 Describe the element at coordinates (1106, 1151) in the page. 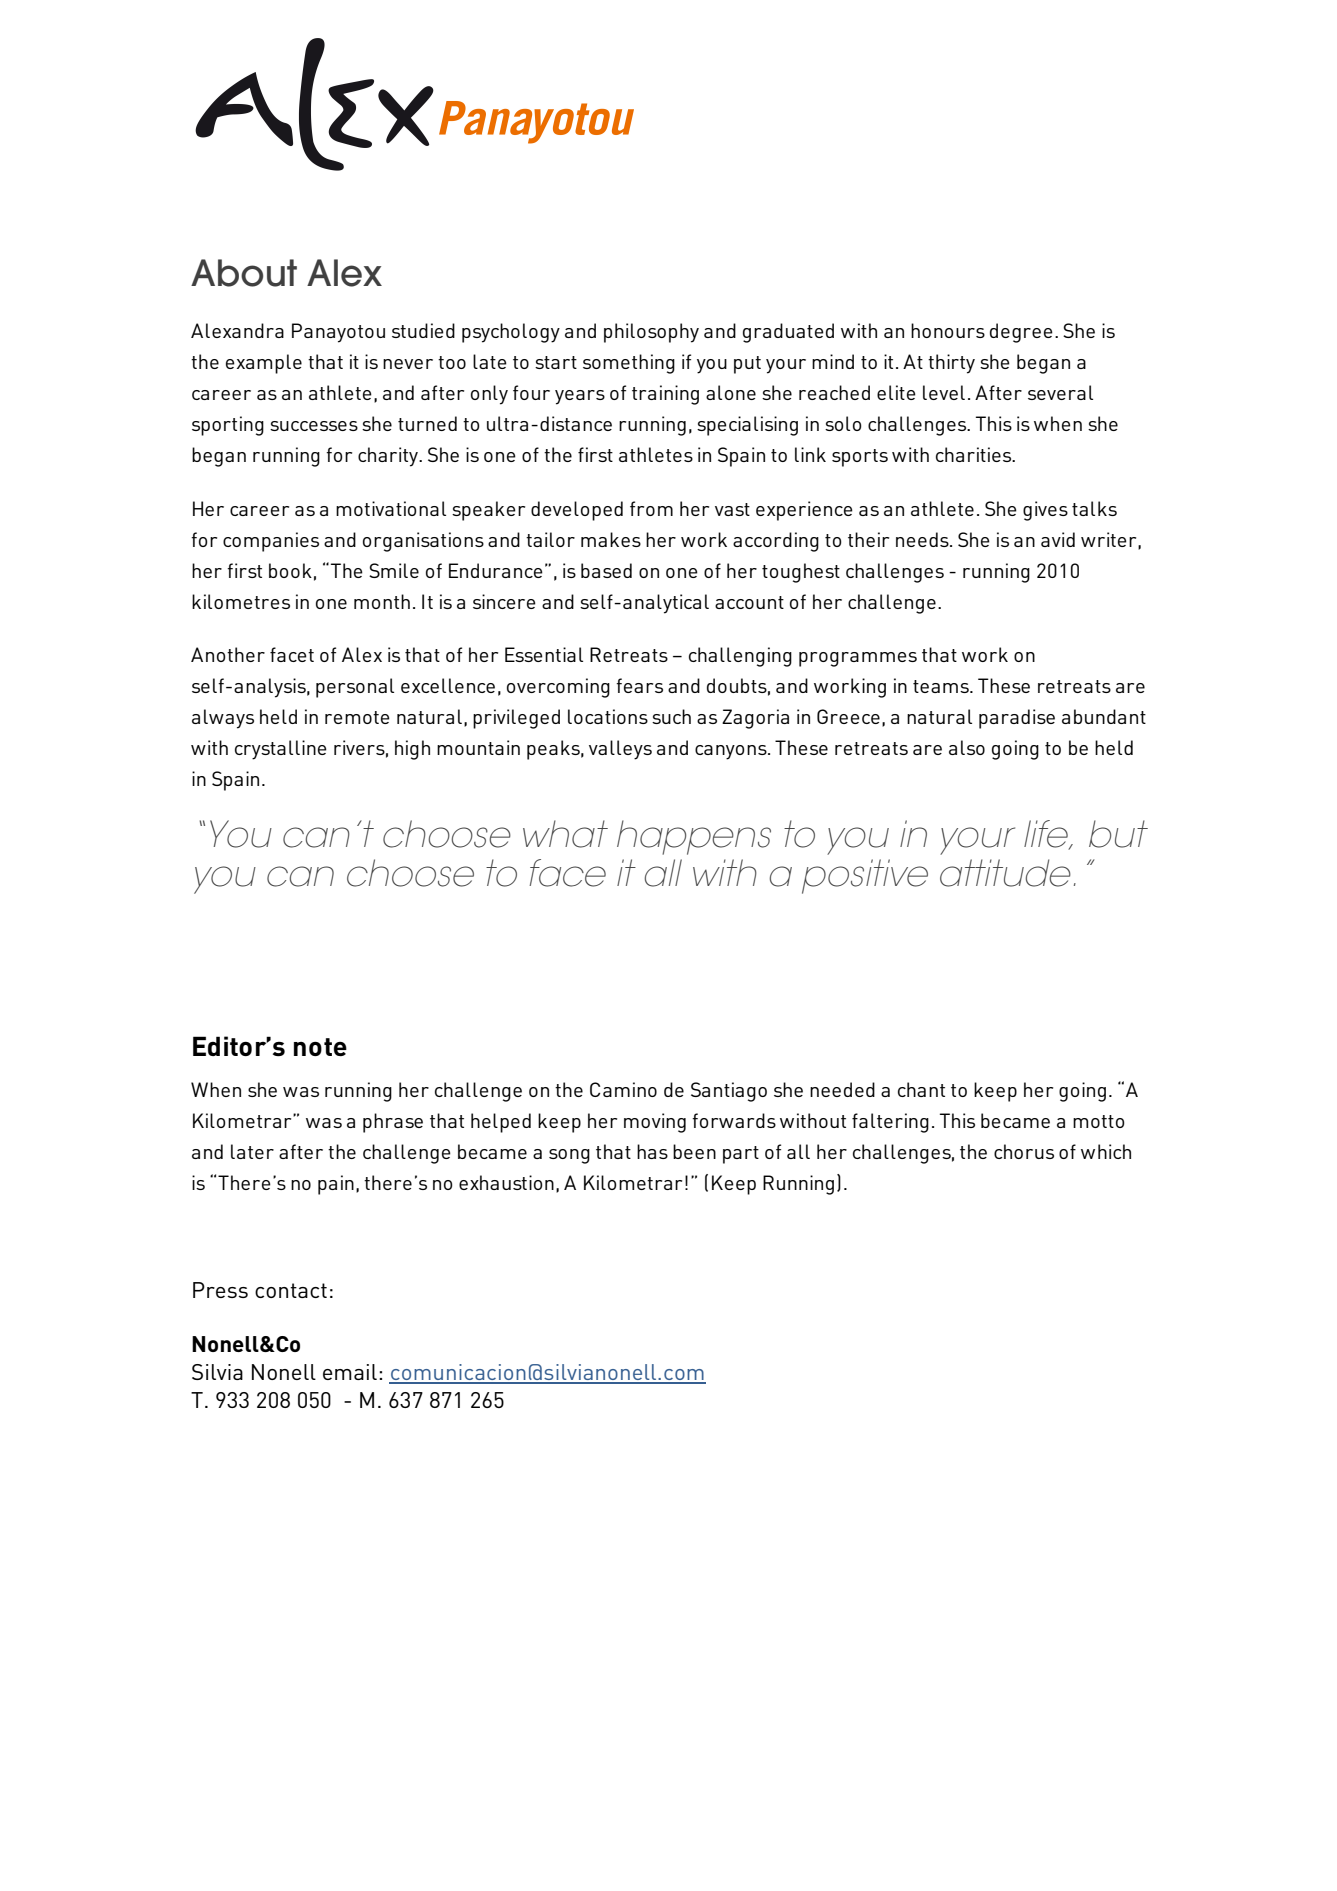

I see `which` at that location.
